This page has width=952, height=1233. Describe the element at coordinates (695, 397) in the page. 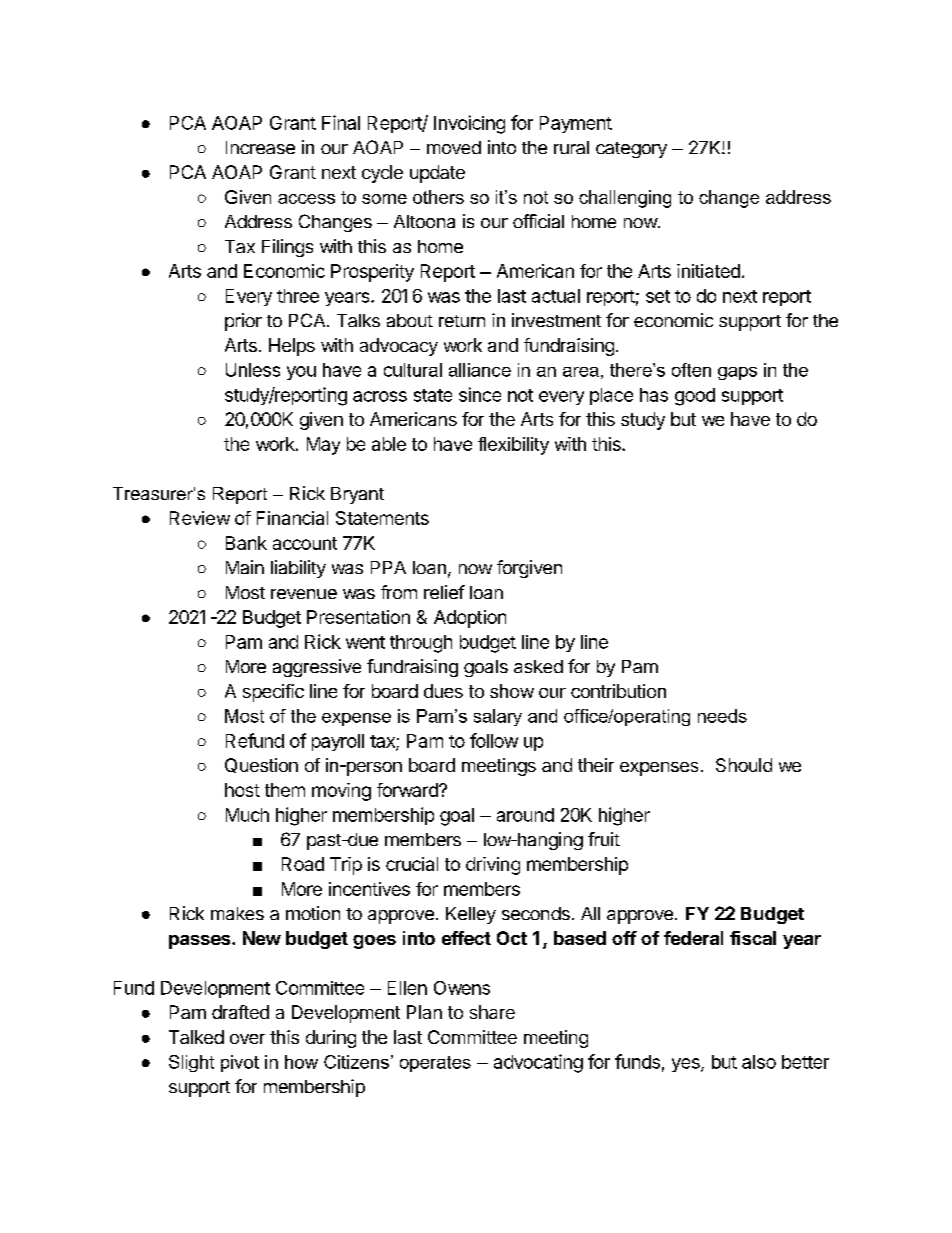

I see `good` at that location.
